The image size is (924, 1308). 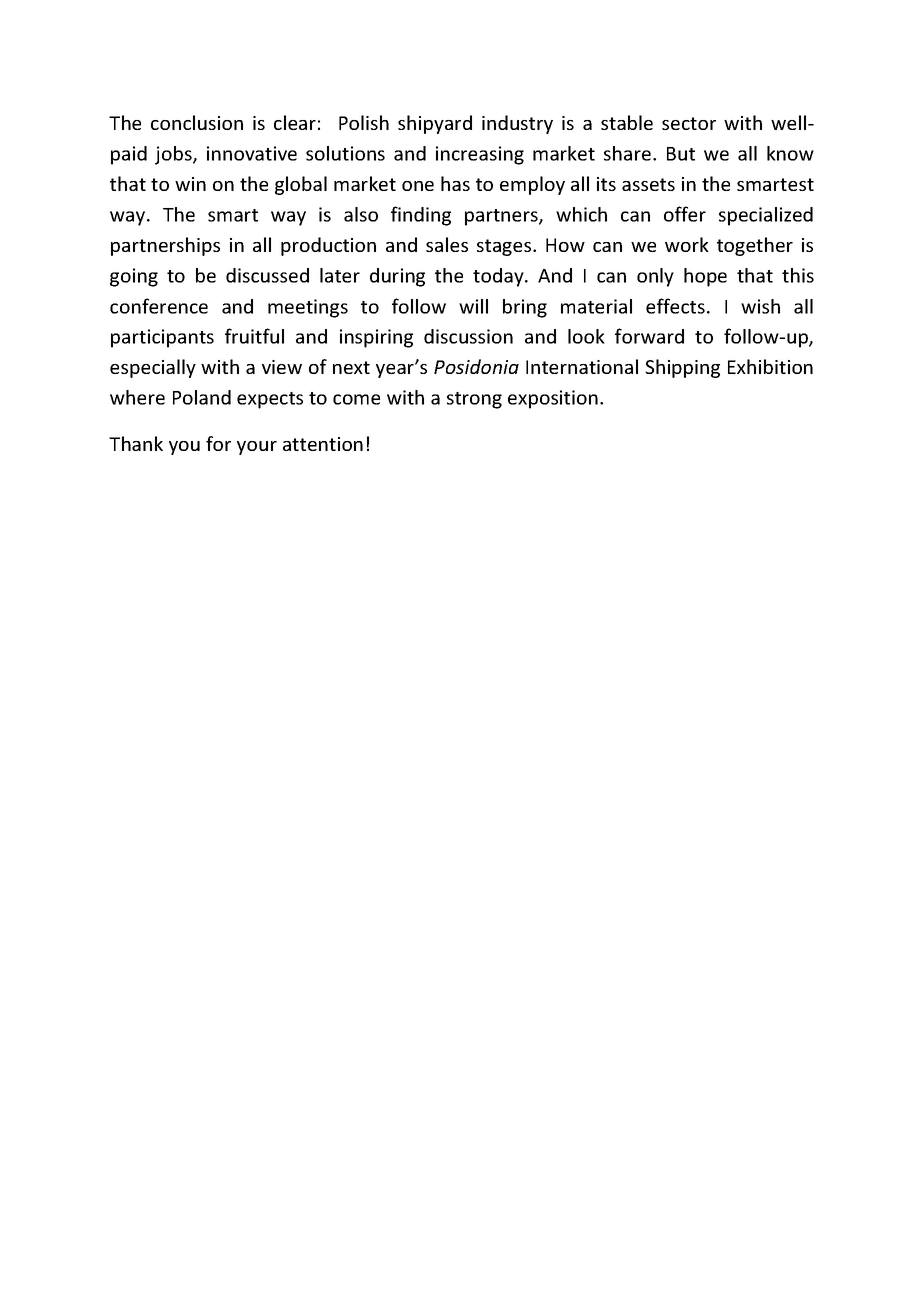 What do you see at coordinates (328, 246) in the screenshot?
I see `production` at bounding box center [328, 246].
